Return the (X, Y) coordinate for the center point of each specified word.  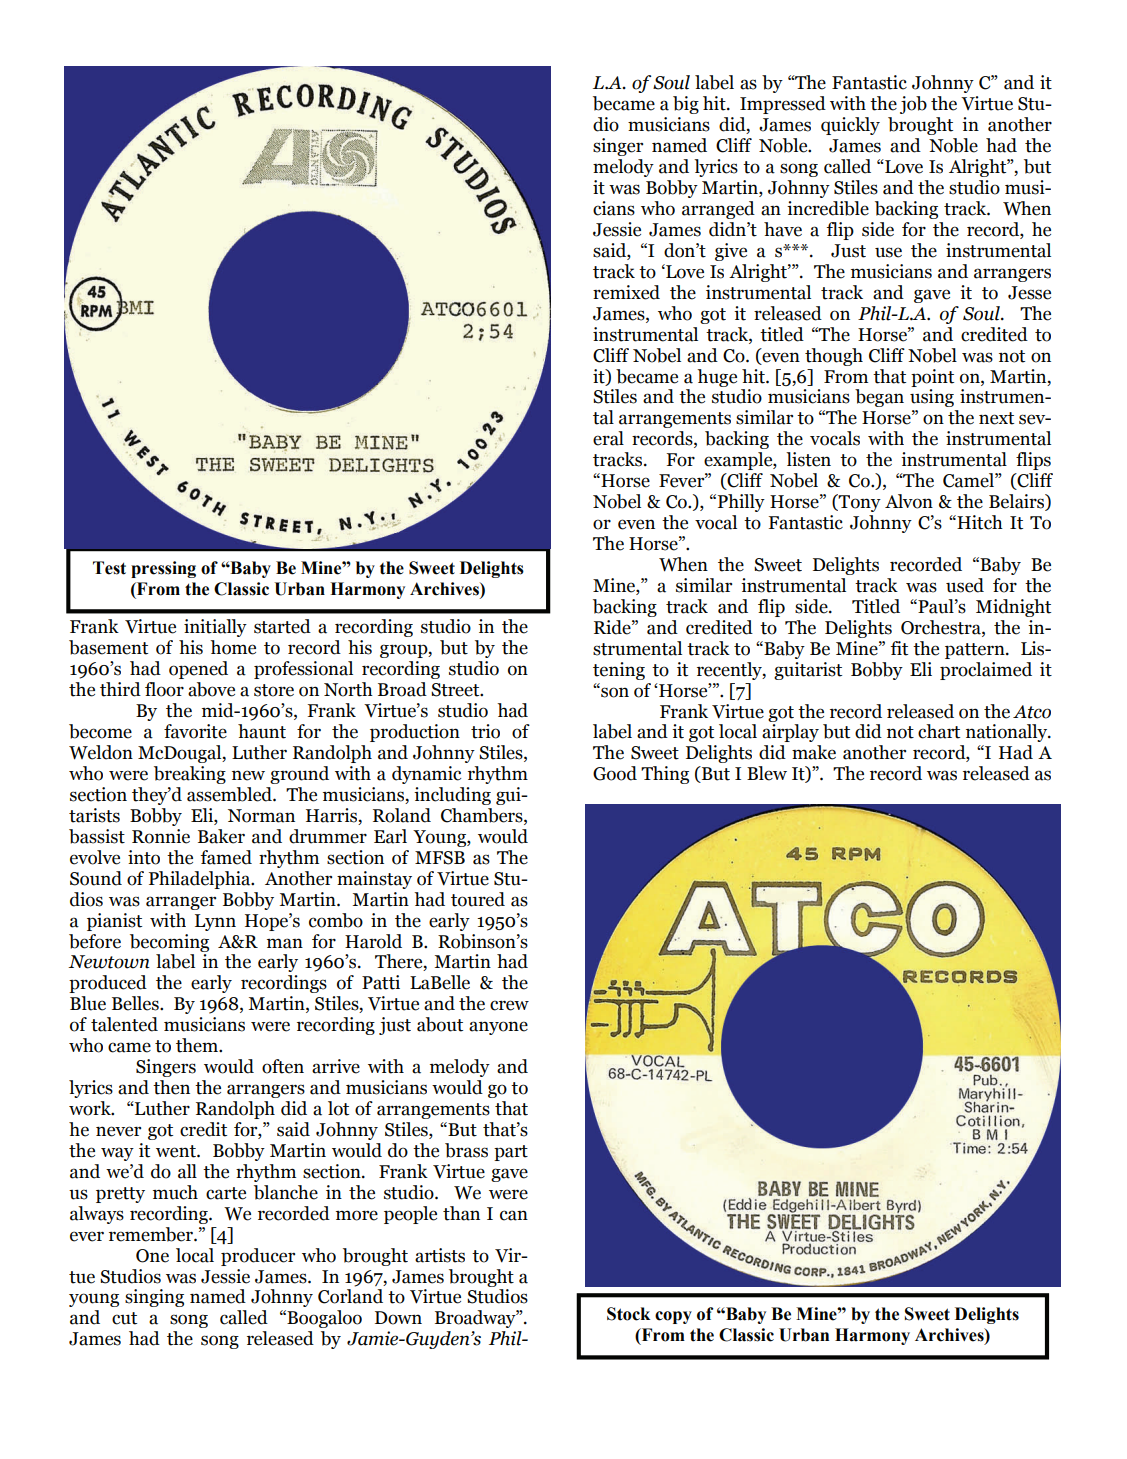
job (913, 105)
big (686, 105)
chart (939, 731)
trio (485, 731)
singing (154, 1298)
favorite (195, 731)
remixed (626, 292)
